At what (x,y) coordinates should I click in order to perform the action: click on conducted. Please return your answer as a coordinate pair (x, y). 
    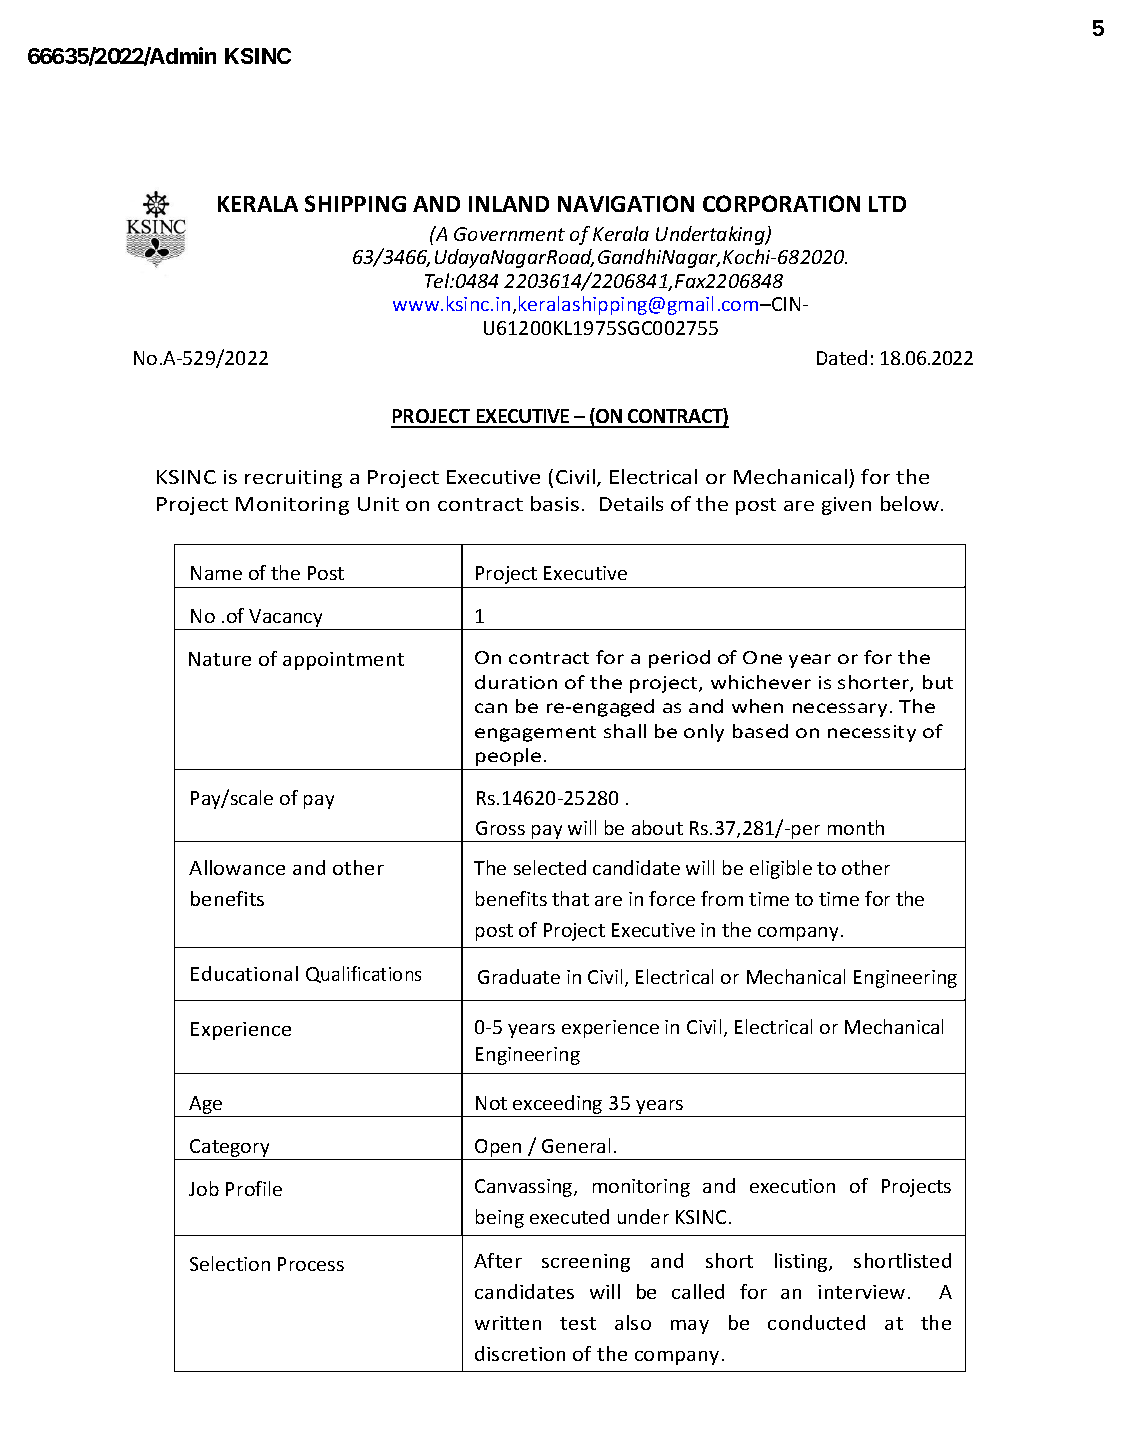
    Looking at the image, I should click on (816, 1322).
